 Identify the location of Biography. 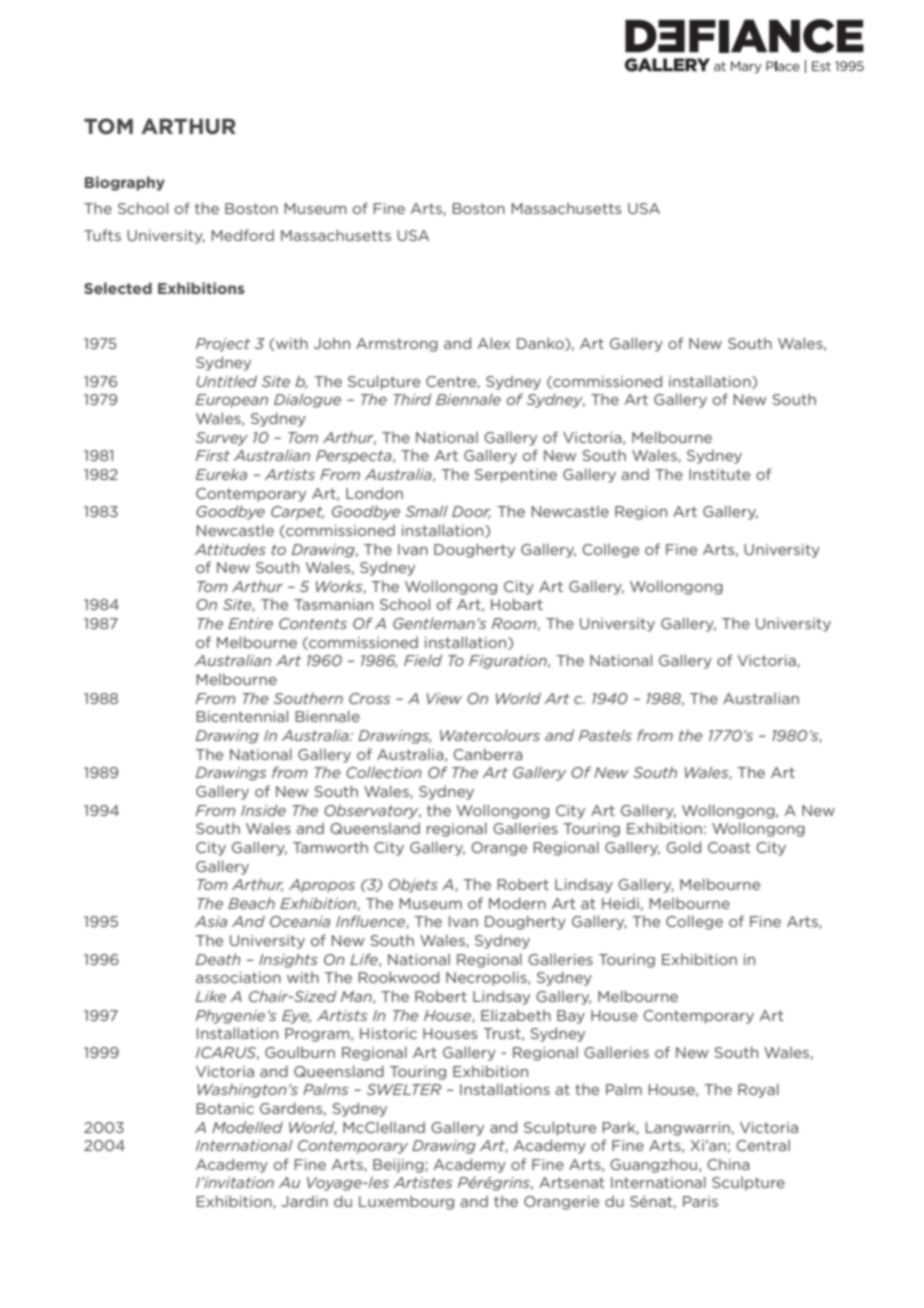
(125, 183).
